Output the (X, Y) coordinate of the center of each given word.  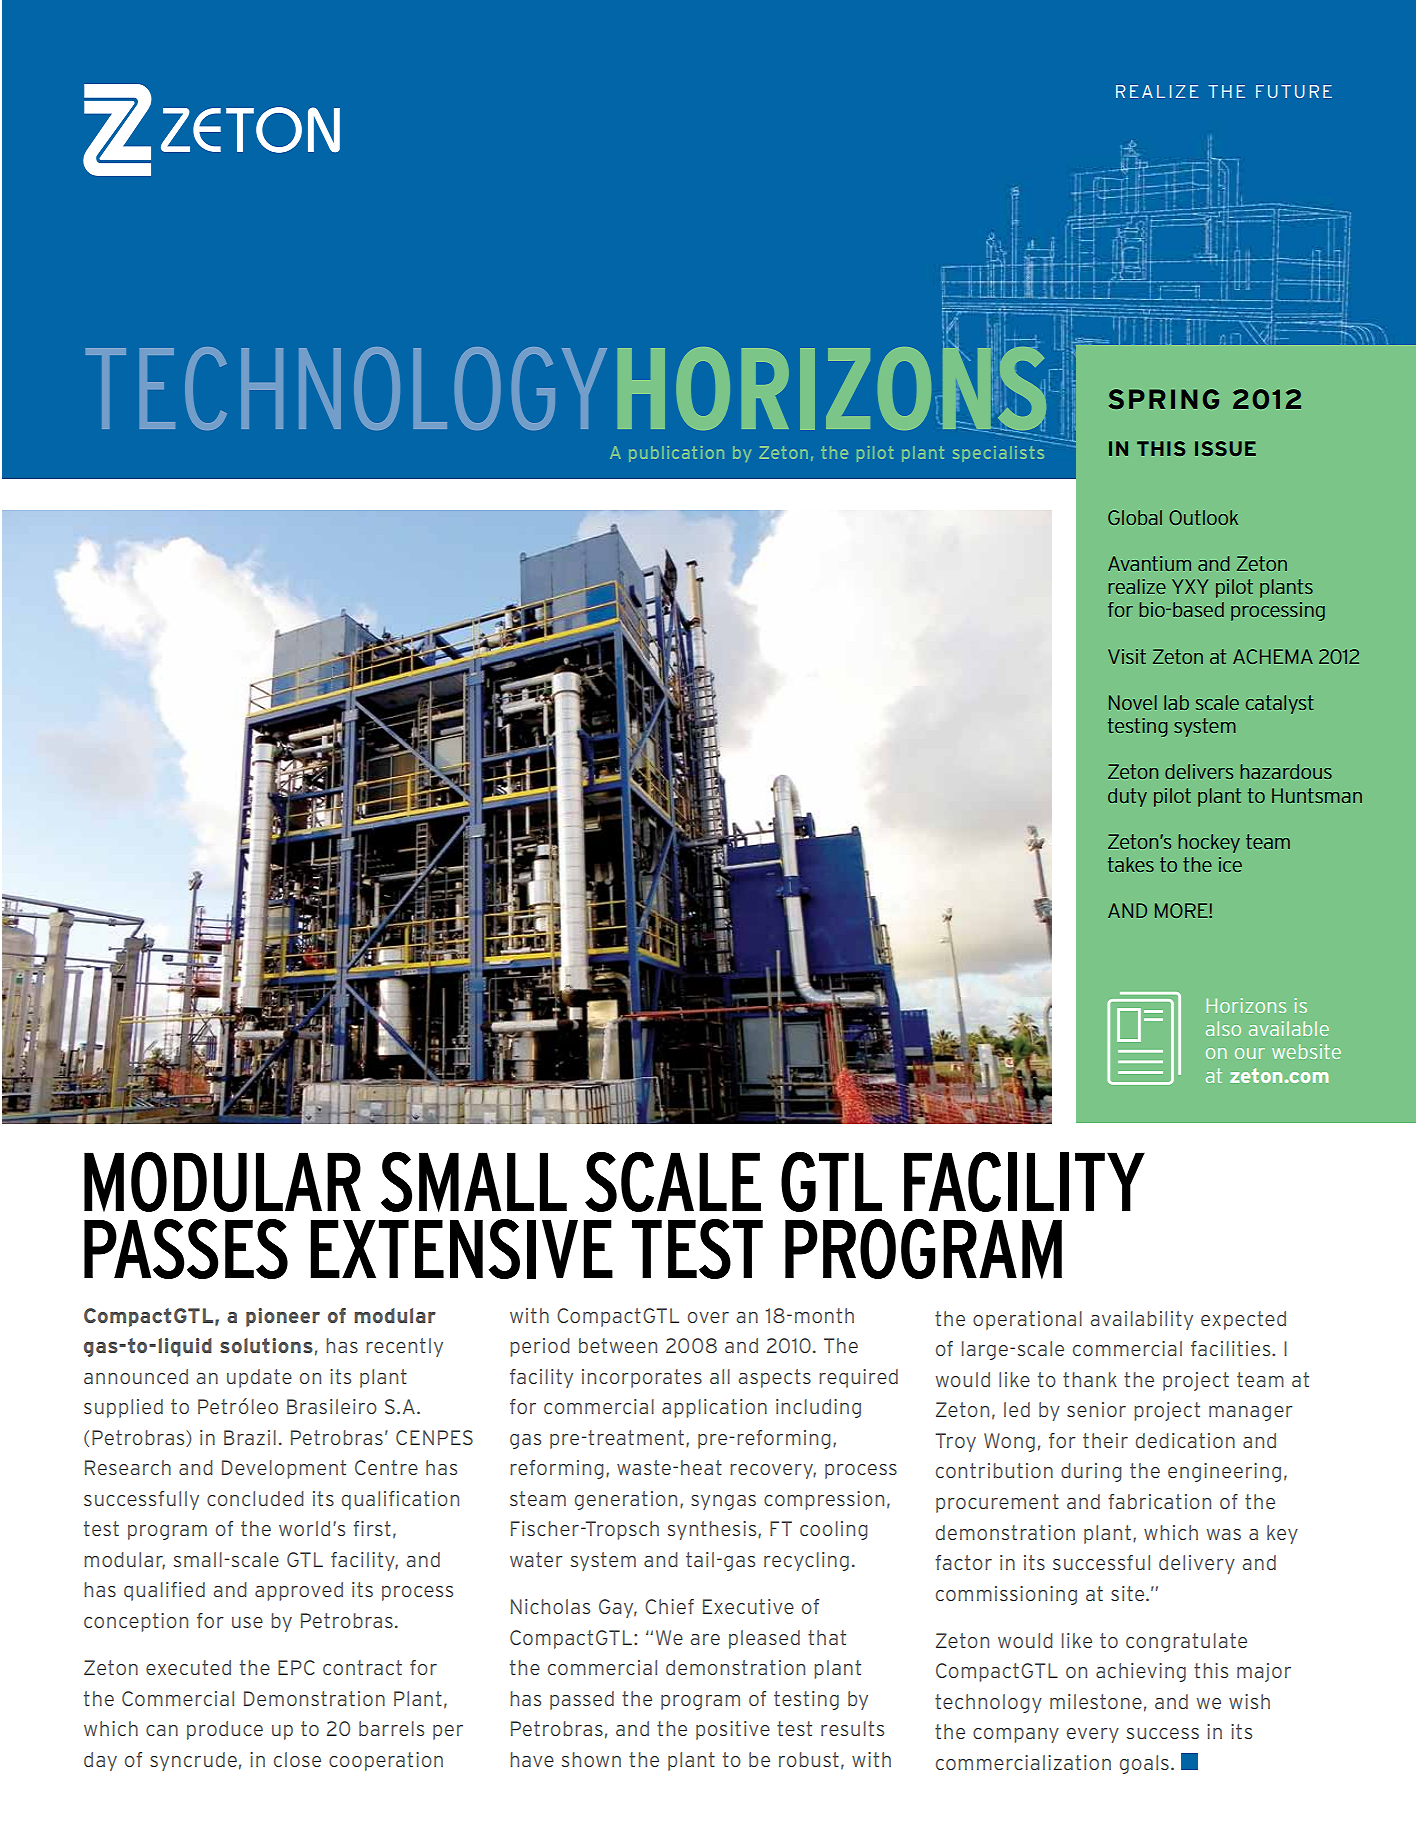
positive (733, 1730)
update (259, 1378)
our (1250, 1053)
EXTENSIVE (462, 1249)
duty (1127, 797)
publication (676, 454)
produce (225, 1730)
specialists (998, 454)
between (618, 1345)
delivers (1199, 771)
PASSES (186, 1249)
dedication (1185, 1440)
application (714, 1408)
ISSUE (1225, 448)
